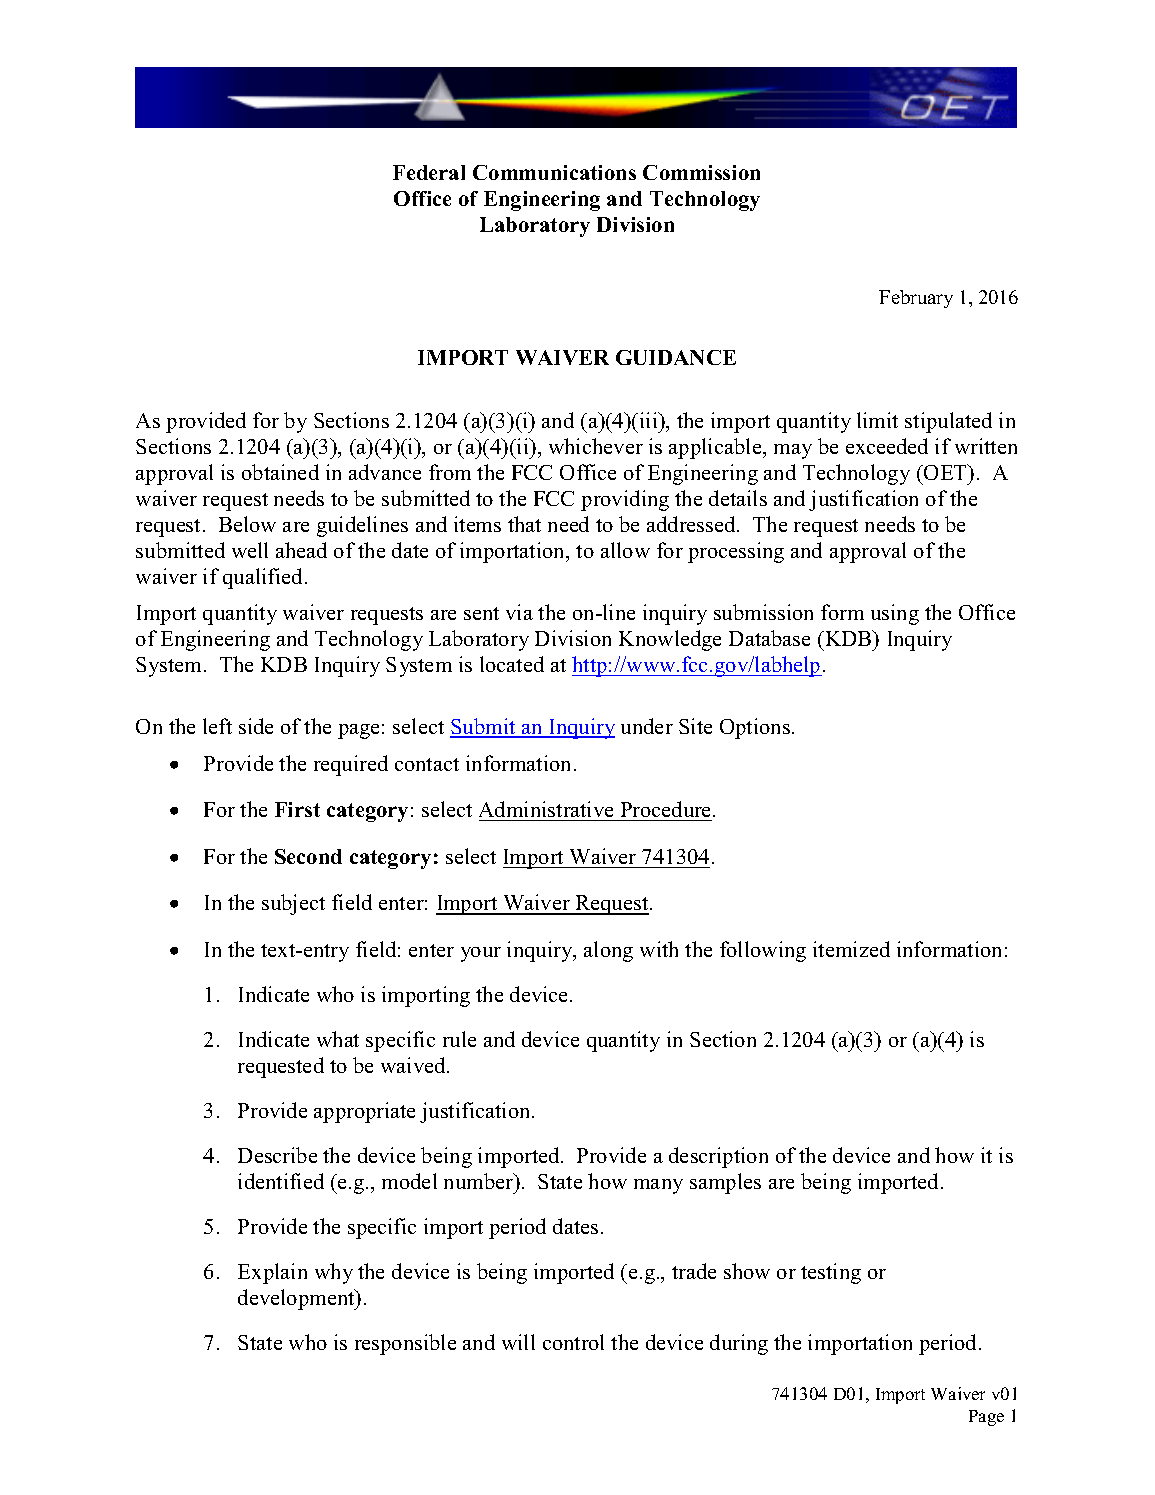 The width and height of the screenshot is (1155, 1495). Describe the element at coordinates (916, 299) in the screenshot. I see `February` at that location.
